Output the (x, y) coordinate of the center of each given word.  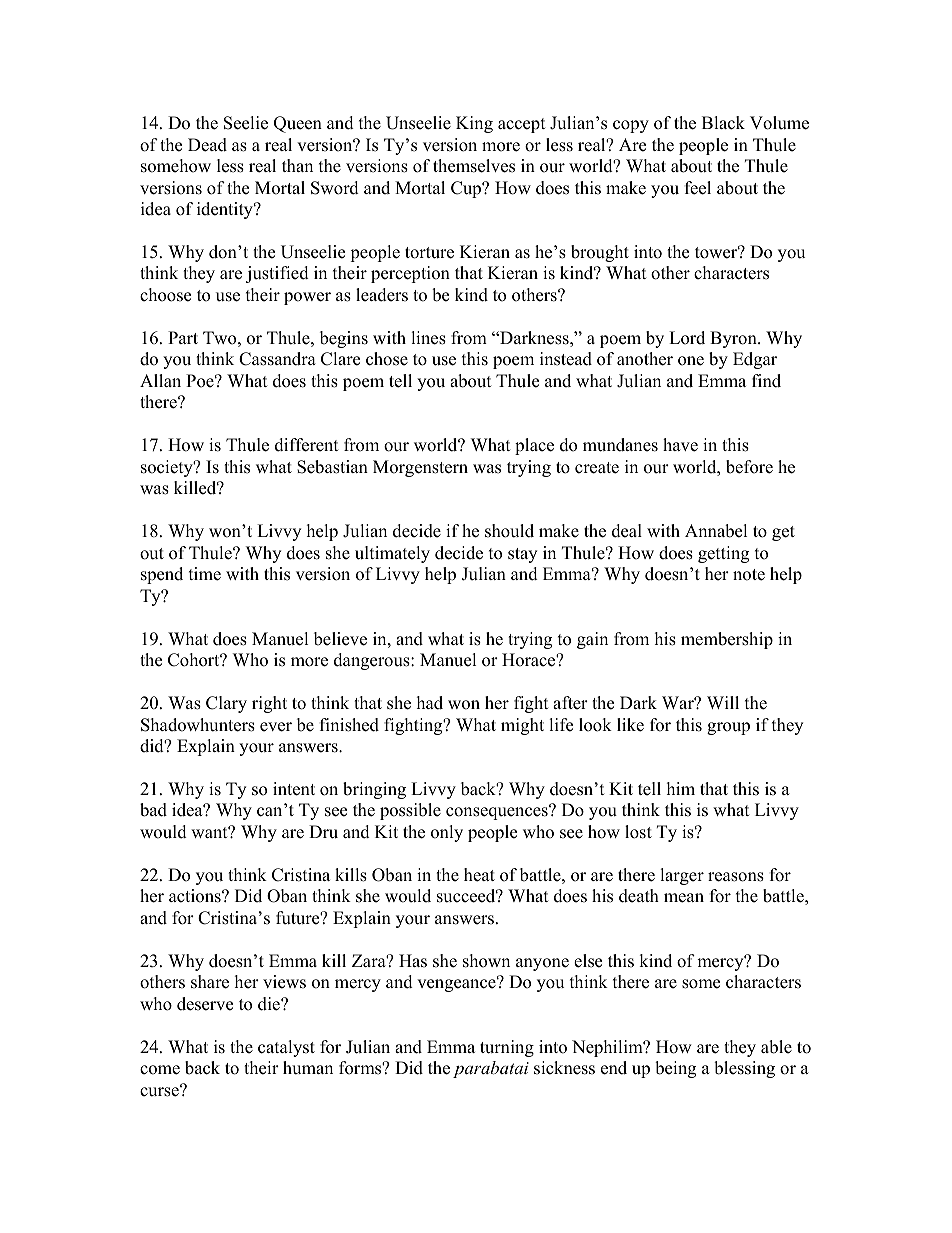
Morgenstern (420, 468)
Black (723, 123)
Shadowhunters (198, 725)
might (522, 726)
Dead (207, 145)
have (680, 445)
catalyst (286, 1048)
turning (507, 1048)
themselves (474, 166)
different (307, 445)
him (681, 788)
